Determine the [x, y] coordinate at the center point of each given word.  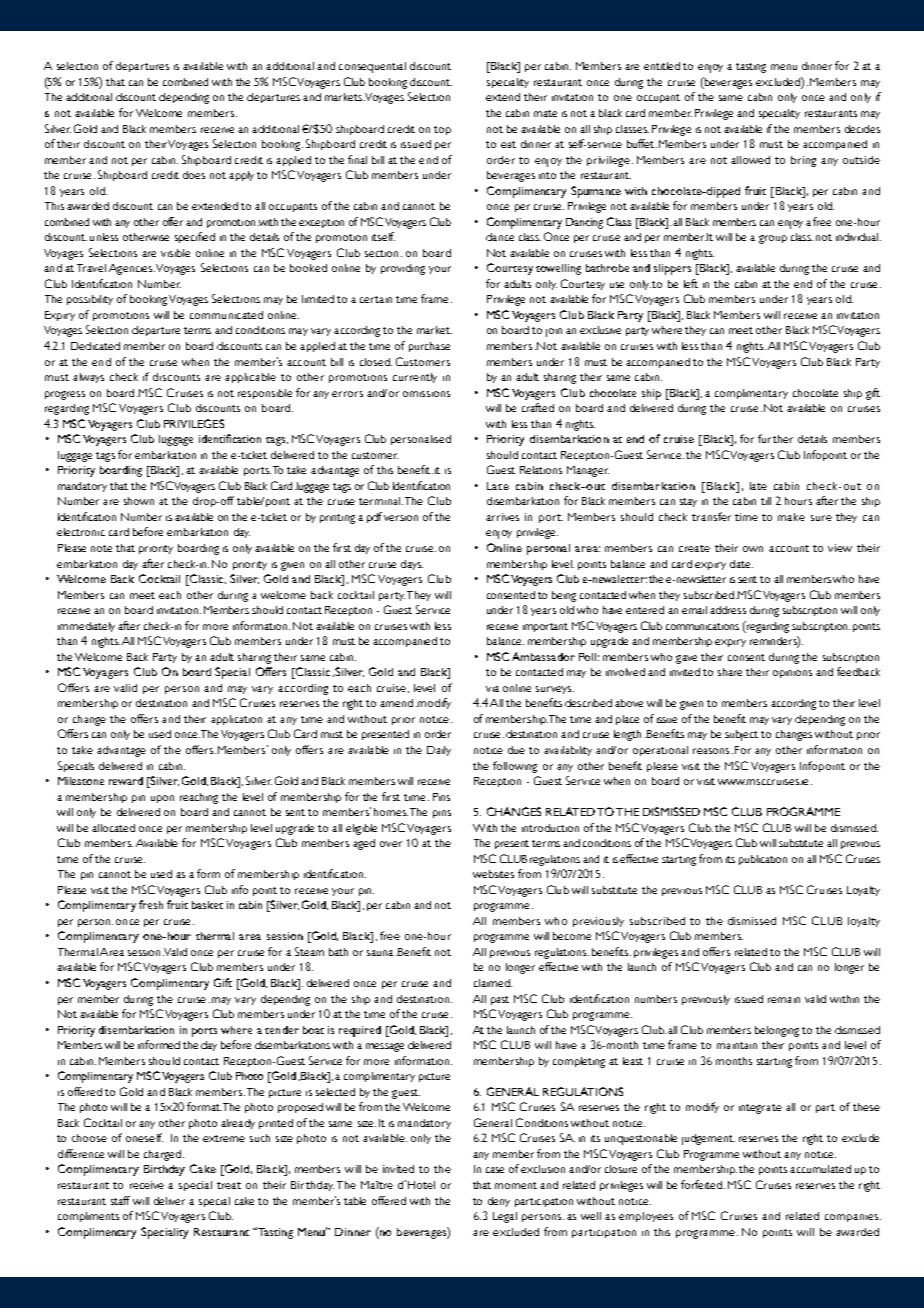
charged [162, 1155]
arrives [502, 517]
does [194, 175]
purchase [429, 347]
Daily [439, 751]
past [500, 1000]
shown [139, 501]
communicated [226, 315]
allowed [750, 160]
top [442, 130]
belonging [777, 1031]
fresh [151, 904]
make [791, 517]
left [691, 283]
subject [741, 735]
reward [126, 781]
